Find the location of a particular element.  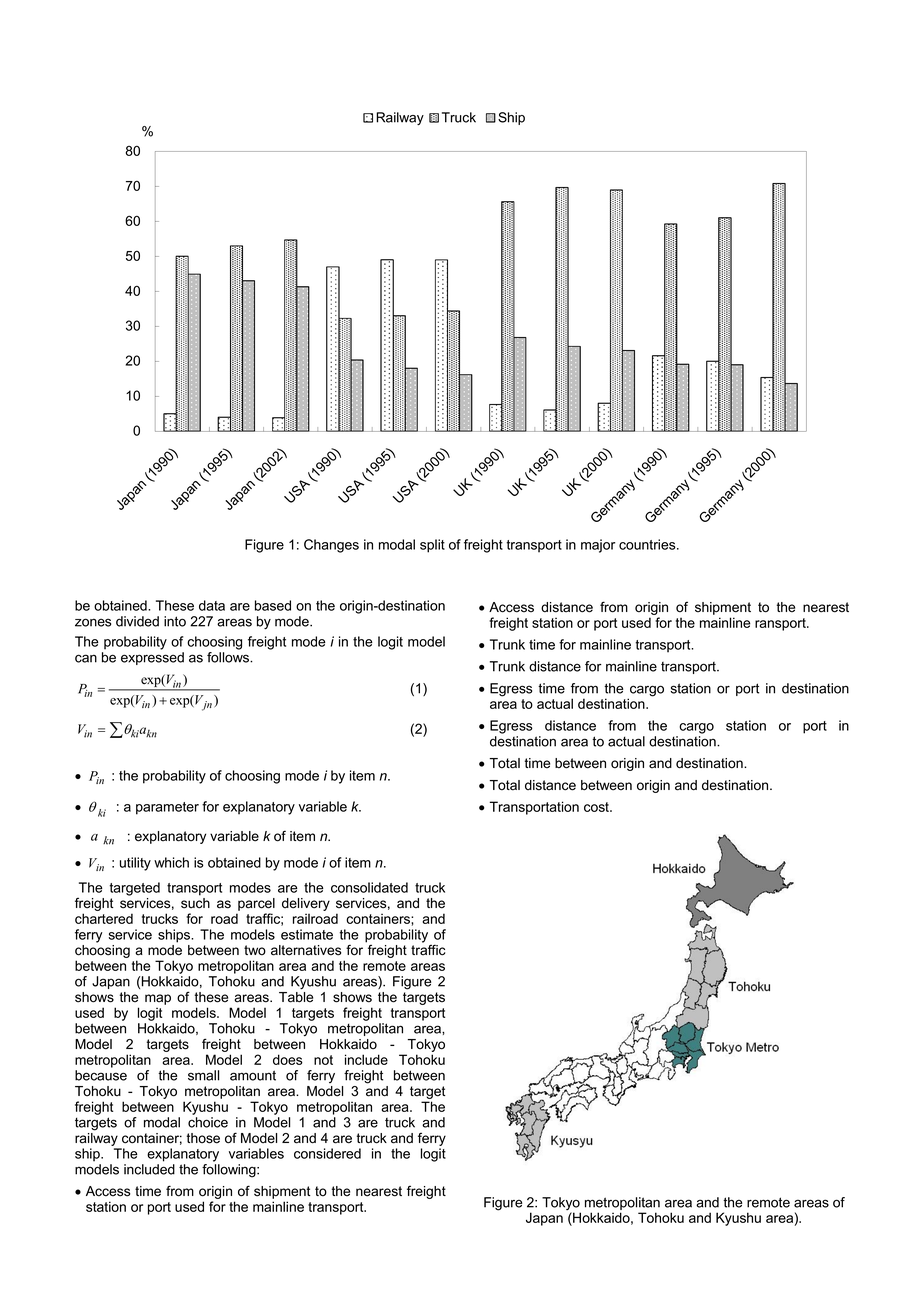

cost is located at coordinates (598, 807).
